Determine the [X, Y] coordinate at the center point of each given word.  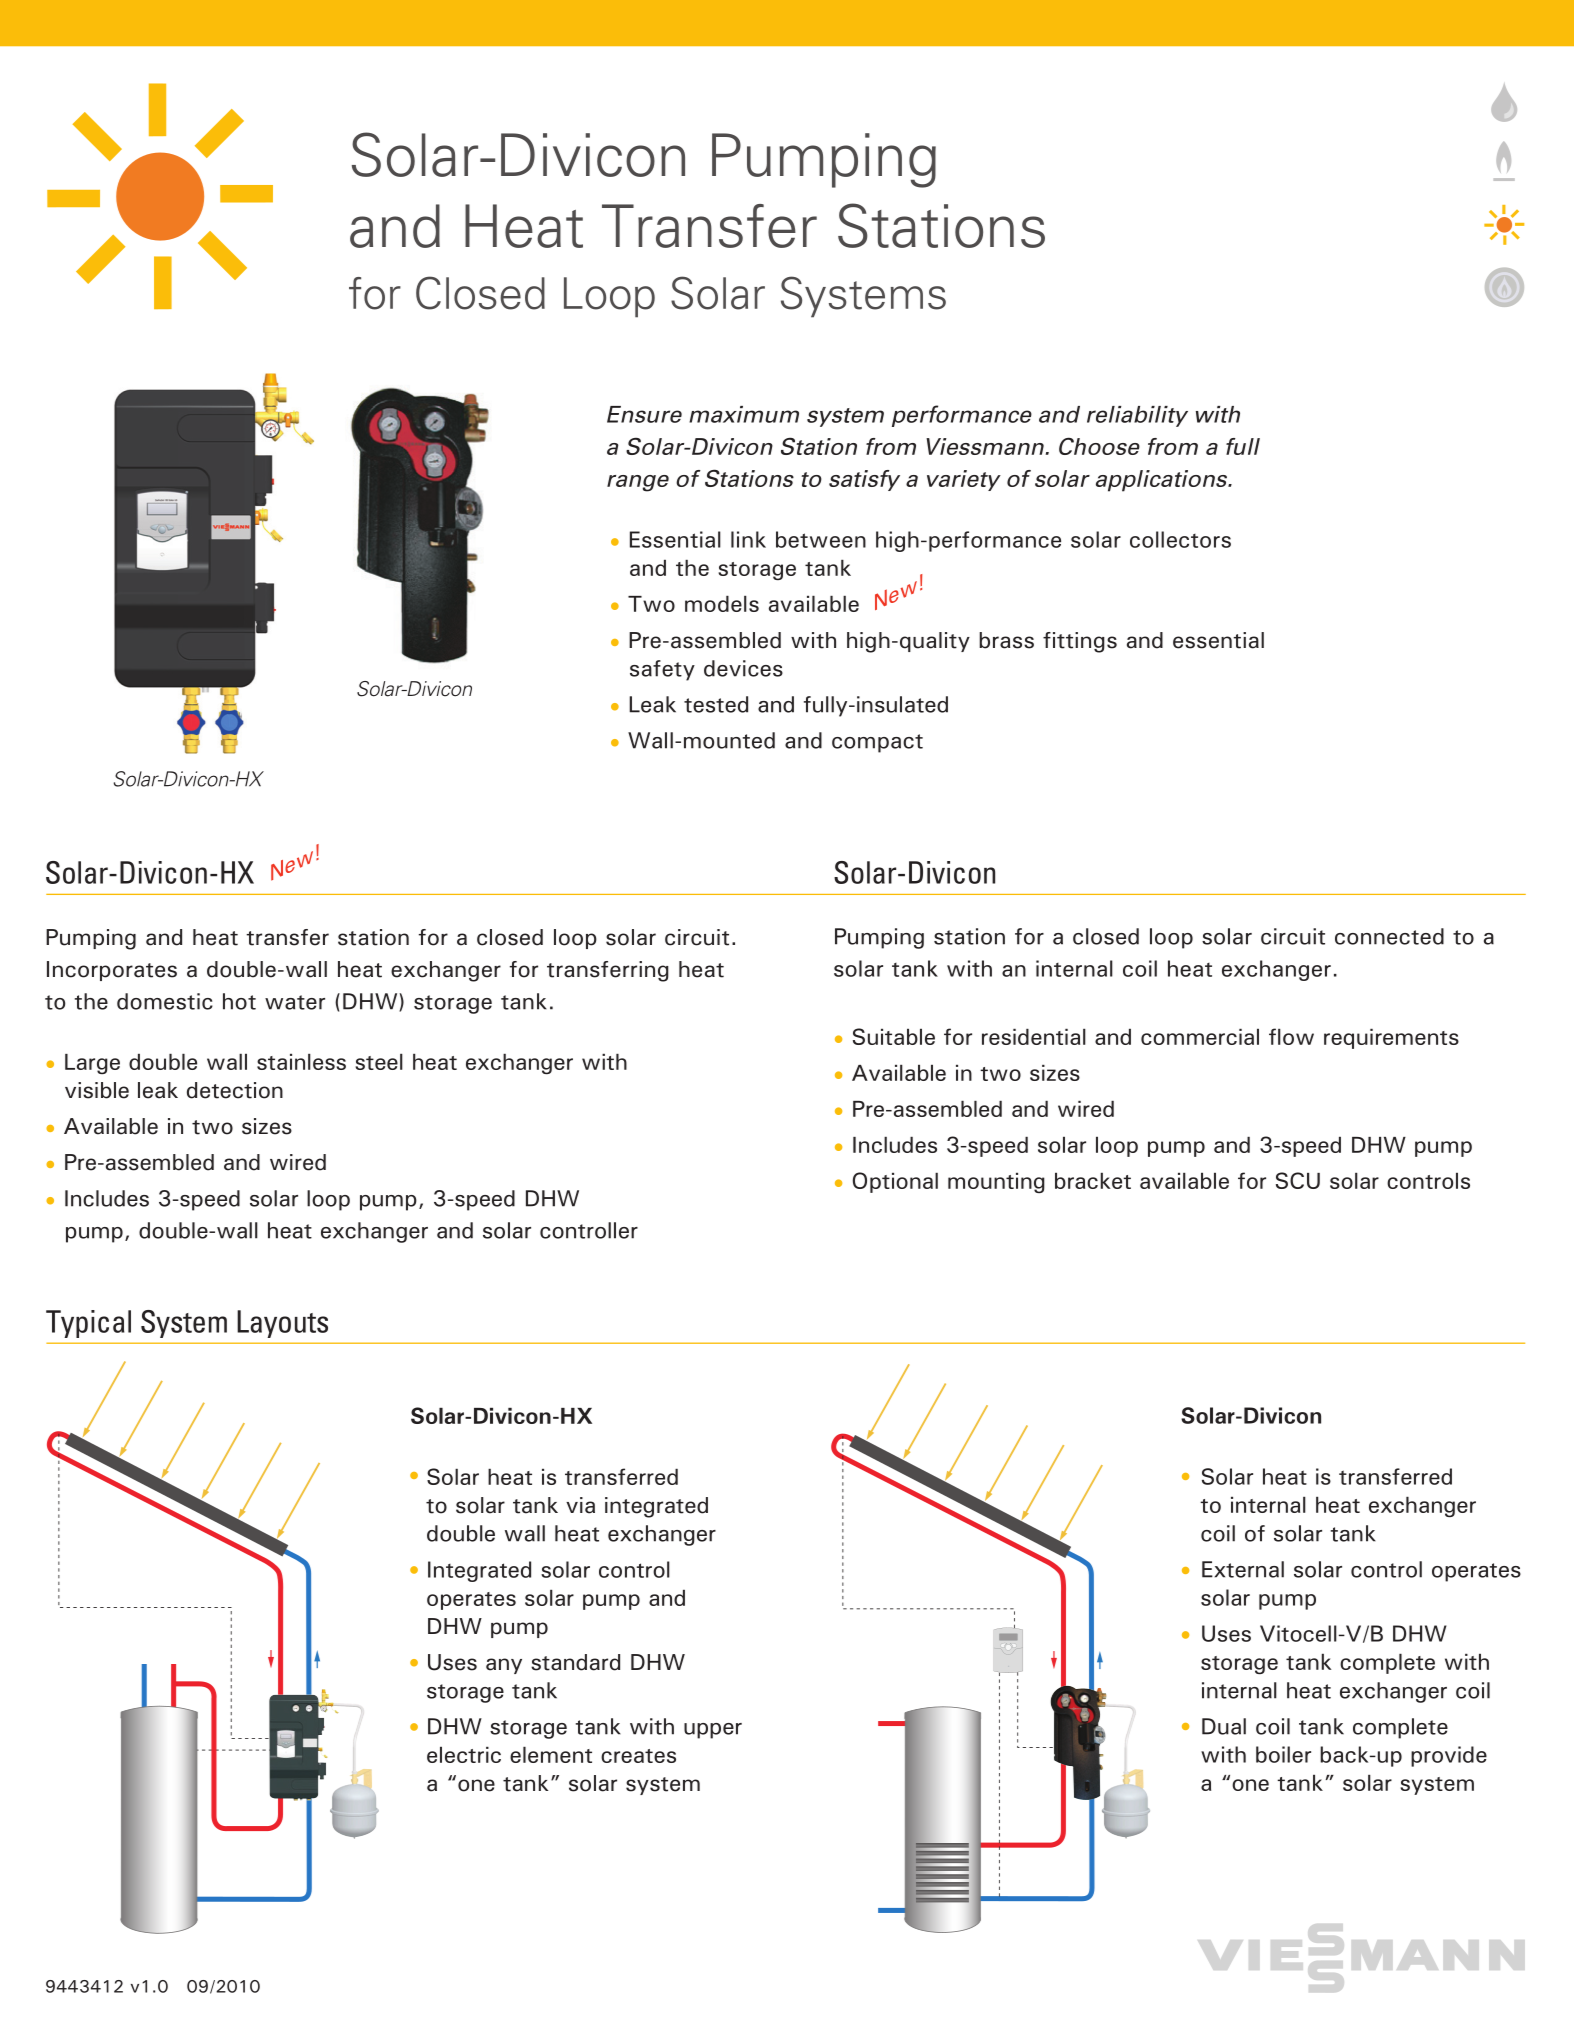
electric [464, 1754]
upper [713, 1731]
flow [1291, 1036]
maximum [744, 414]
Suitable [894, 1036]
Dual [1224, 1726]
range [638, 483]
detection [235, 1090]
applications [1163, 481]
